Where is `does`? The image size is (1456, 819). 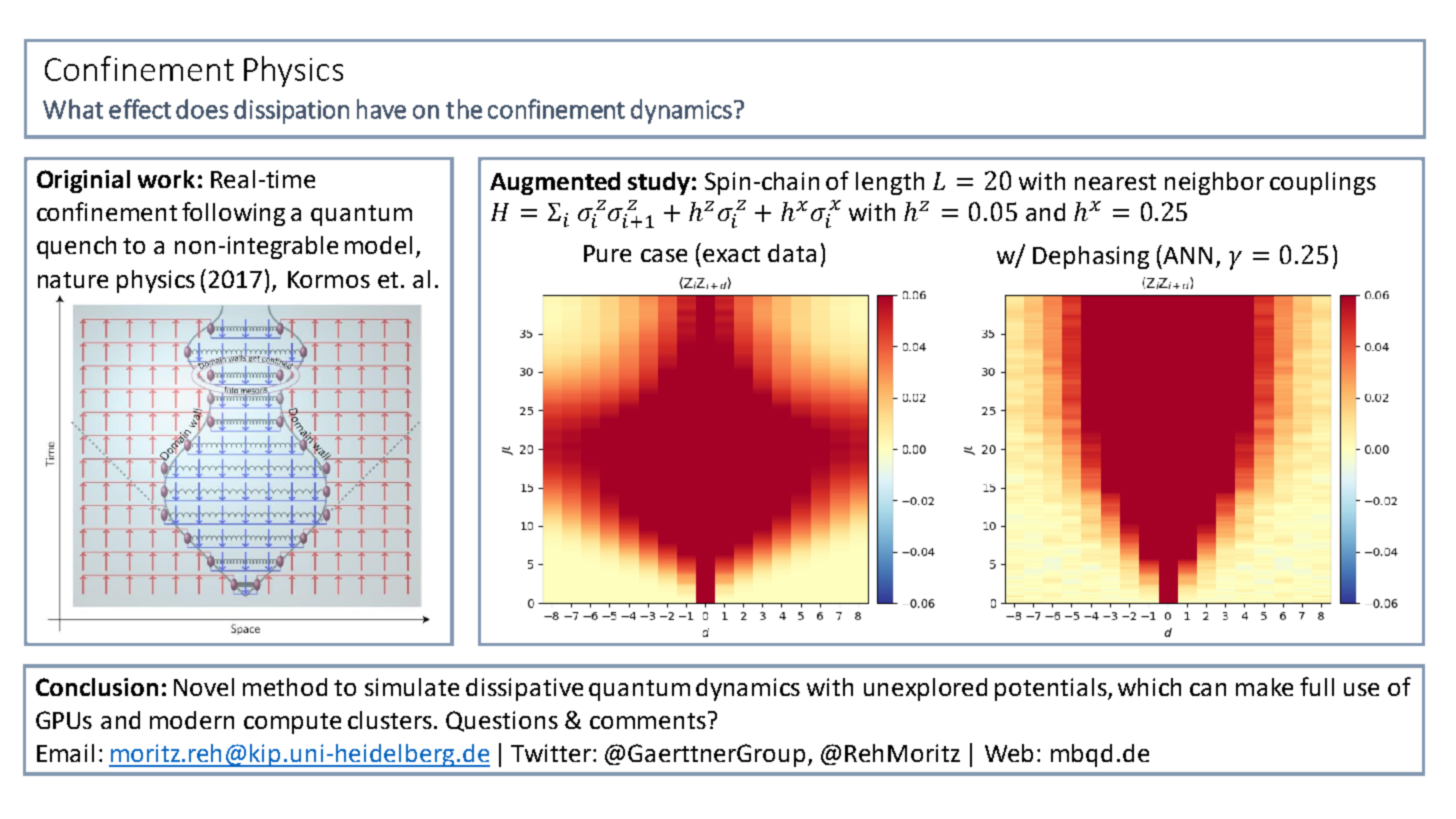
does is located at coordinates (202, 109).
